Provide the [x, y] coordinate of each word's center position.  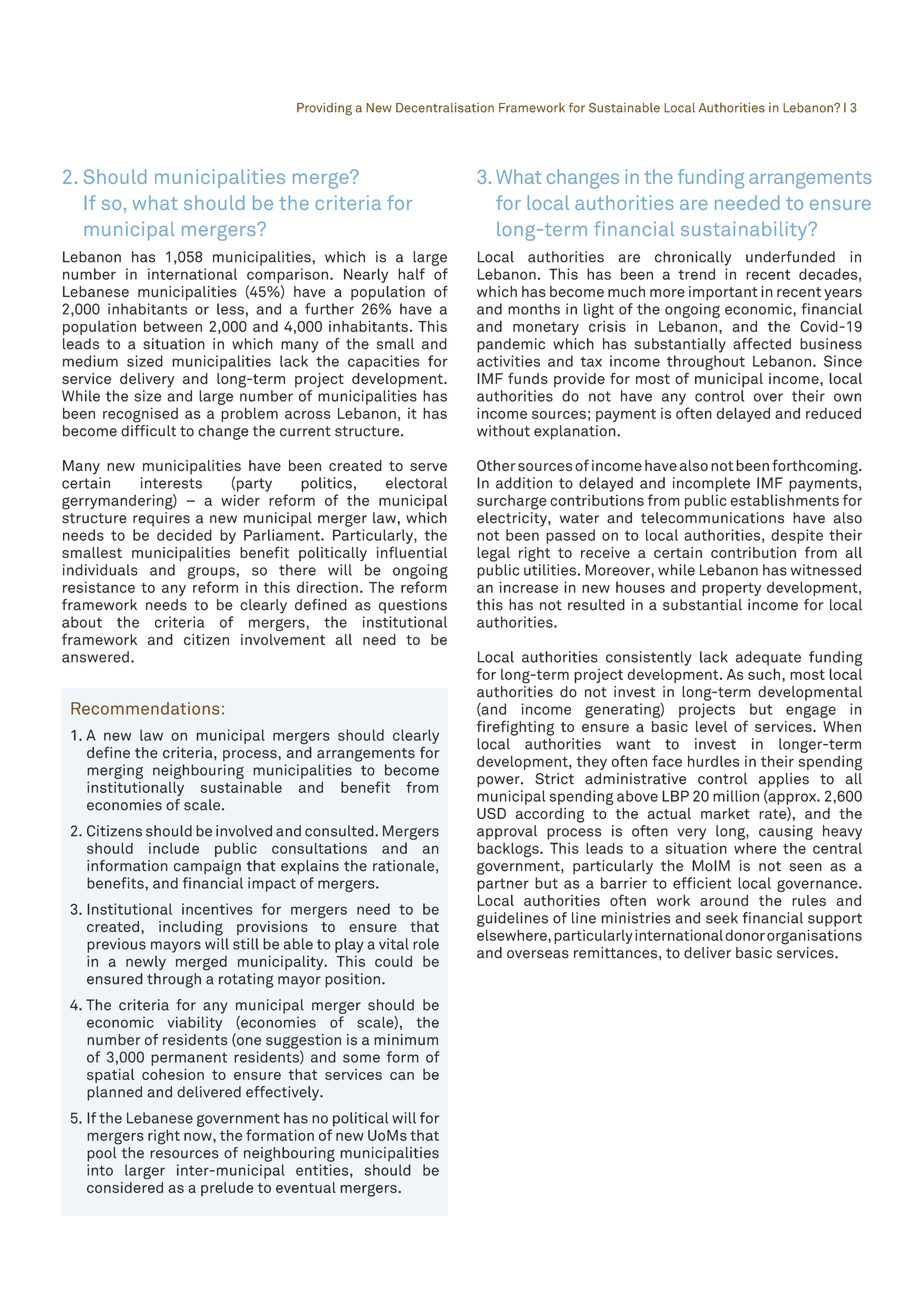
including [191, 928]
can [402, 1076]
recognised [140, 415]
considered [125, 1187]
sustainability [745, 230]
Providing [324, 109]
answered [95, 657]
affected [762, 344]
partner [503, 885]
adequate [768, 658]
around [724, 900]
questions [413, 606]
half [411, 274]
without [503, 431]
